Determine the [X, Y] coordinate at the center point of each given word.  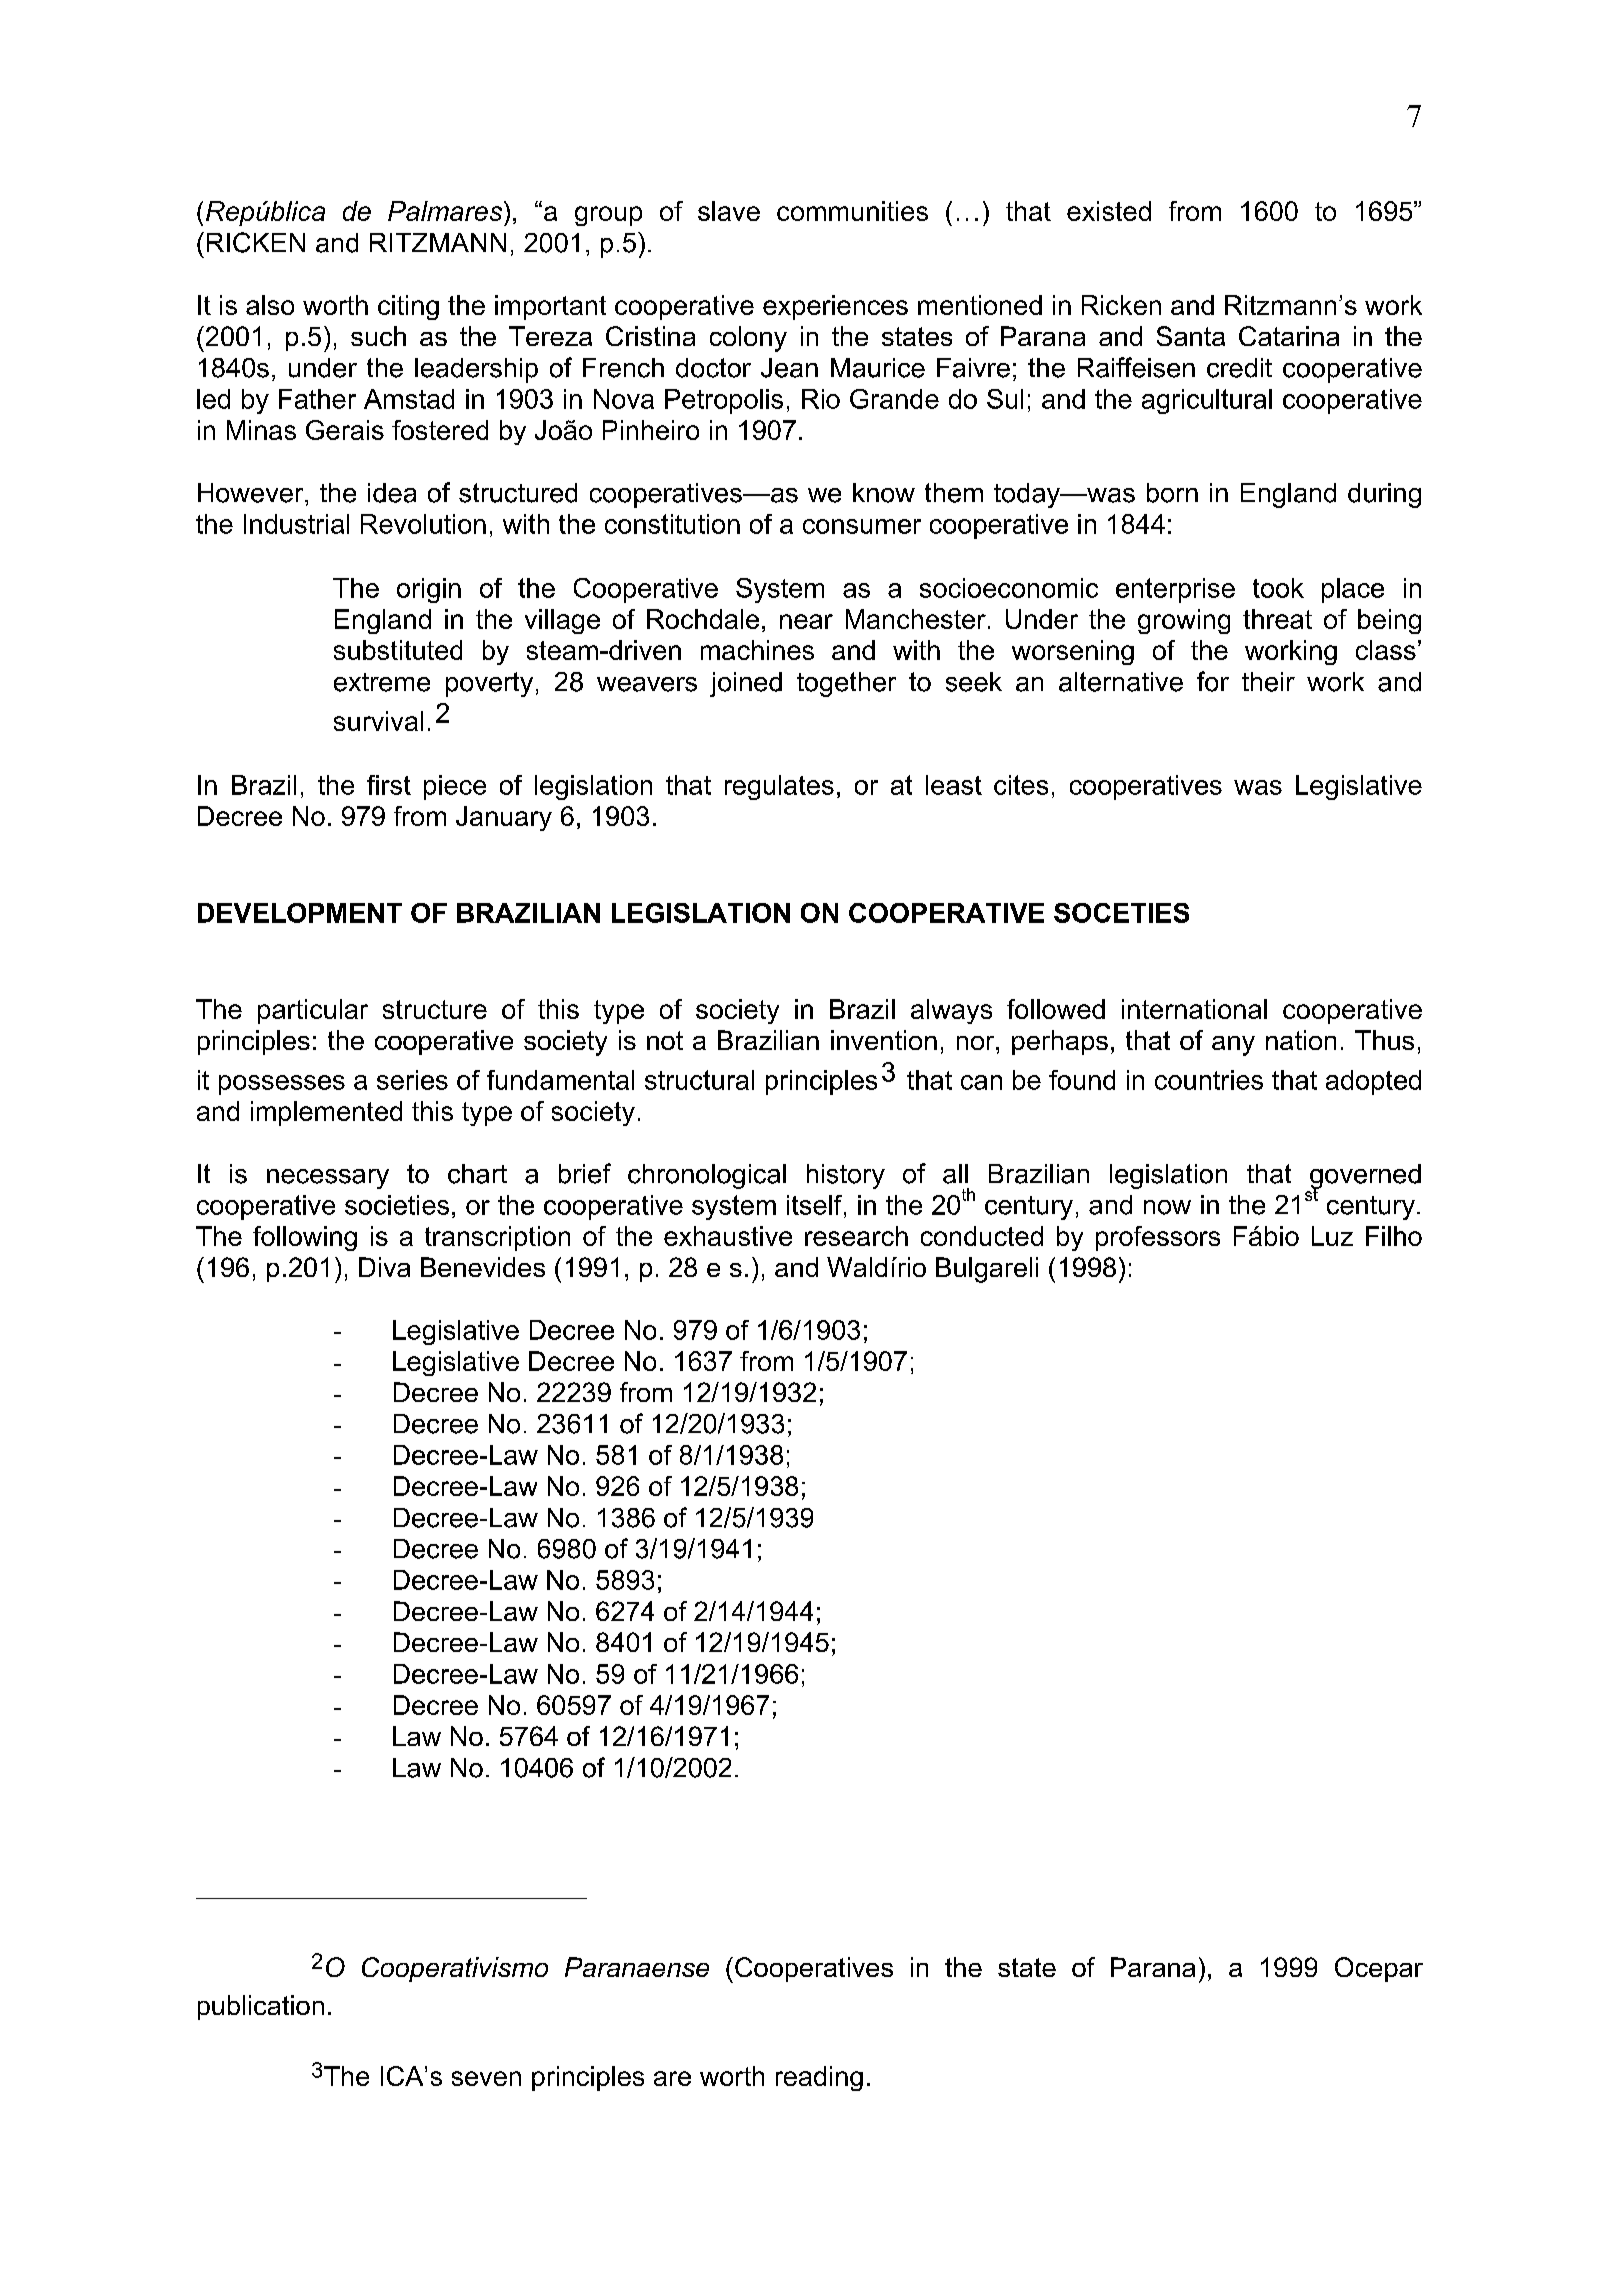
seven [486, 2078]
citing [408, 307]
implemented [326, 1113]
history [846, 1176]
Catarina [1289, 336]
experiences [835, 307]
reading [819, 2078]
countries [1209, 1080]
